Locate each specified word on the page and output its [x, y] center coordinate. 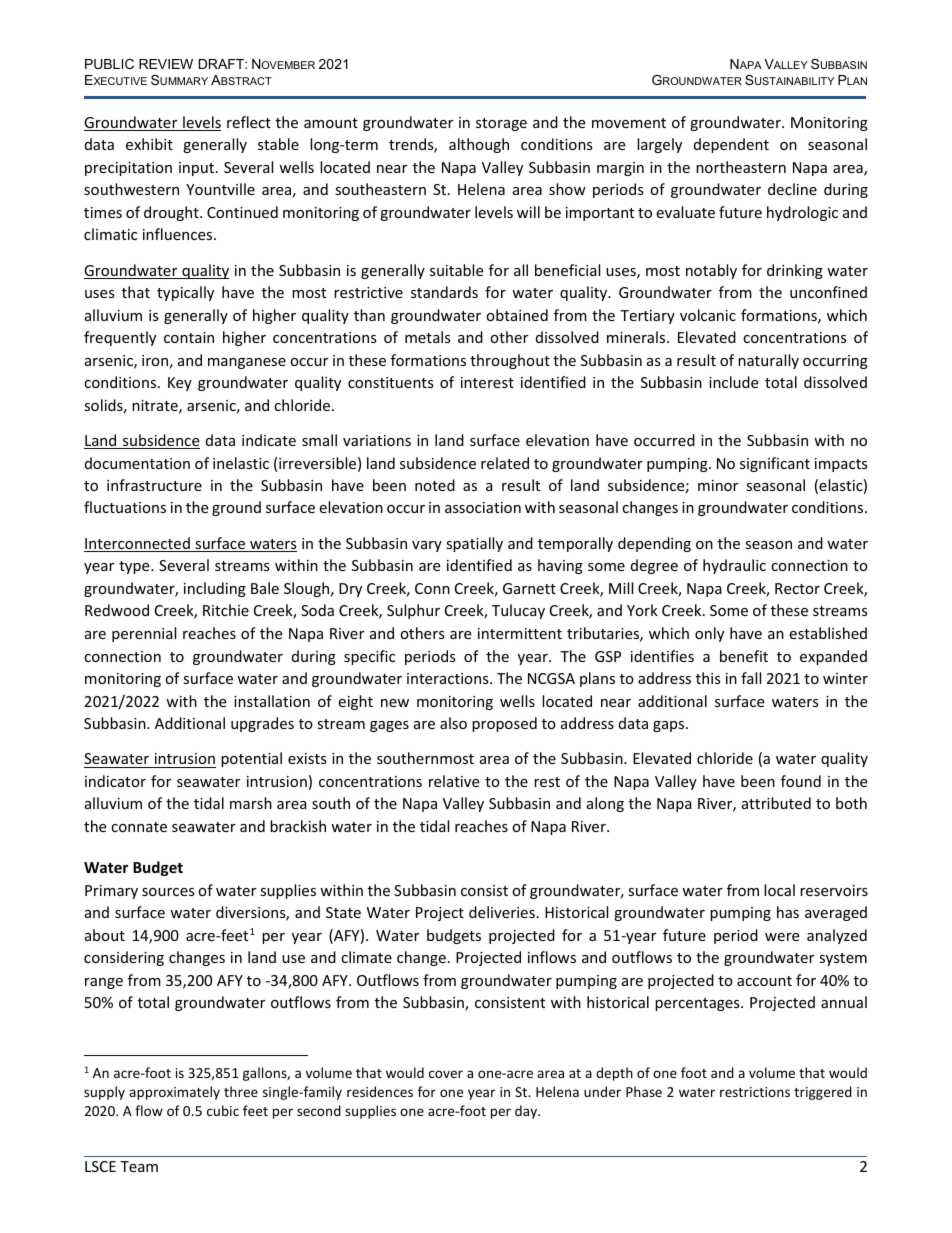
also [453, 723]
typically [185, 293]
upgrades [262, 724]
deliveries [502, 912]
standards [444, 292]
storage [501, 124]
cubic [223, 1110]
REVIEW [166, 64]
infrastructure [154, 485]
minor [718, 485]
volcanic [708, 315]
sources [168, 892]
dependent [731, 145]
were [782, 937]
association [483, 507]
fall [751, 678]
